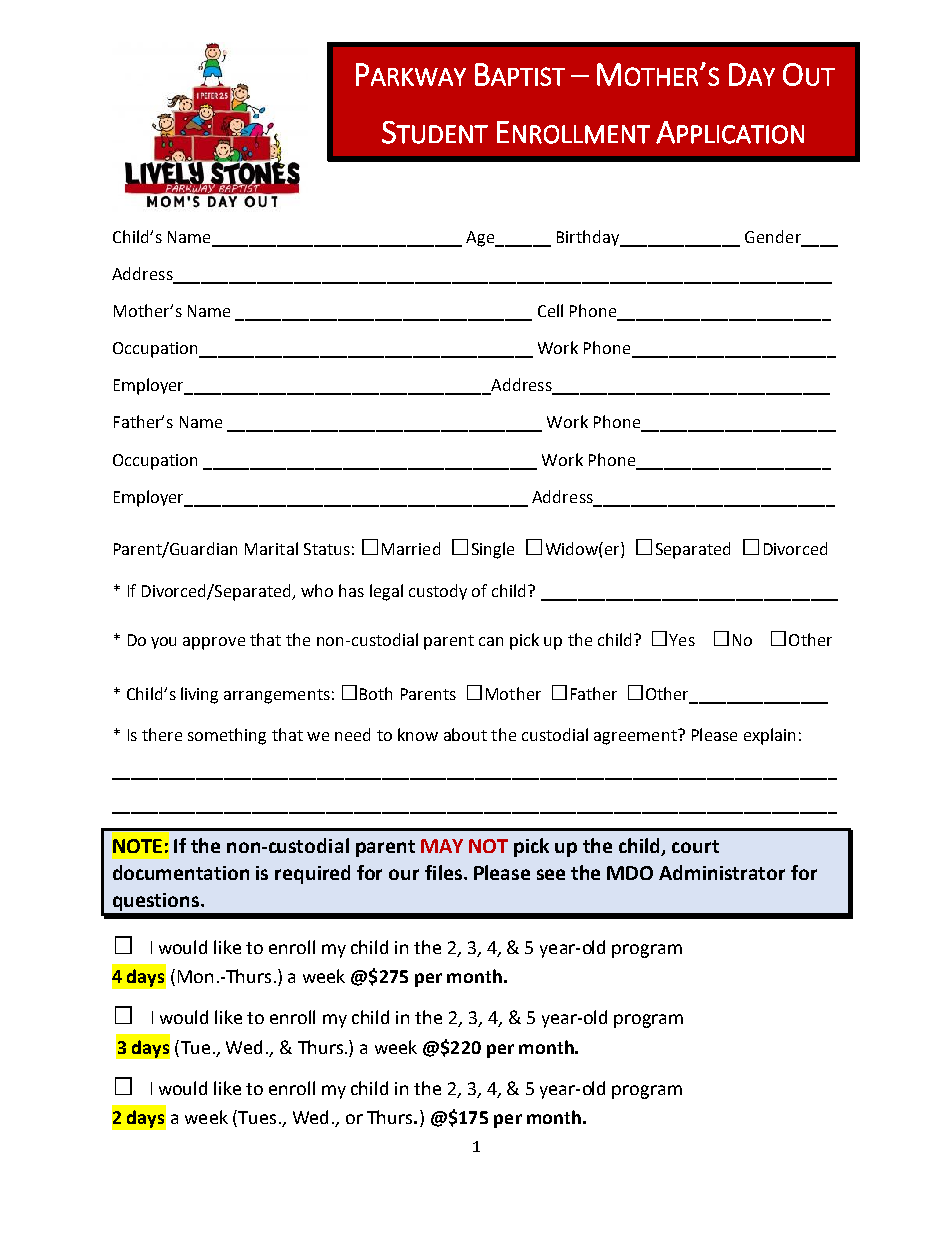 The height and width of the image is (1233, 952). What do you see at coordinates (722, 872) in the image?
I see `Administrator` at bounding box center [722, 872].
